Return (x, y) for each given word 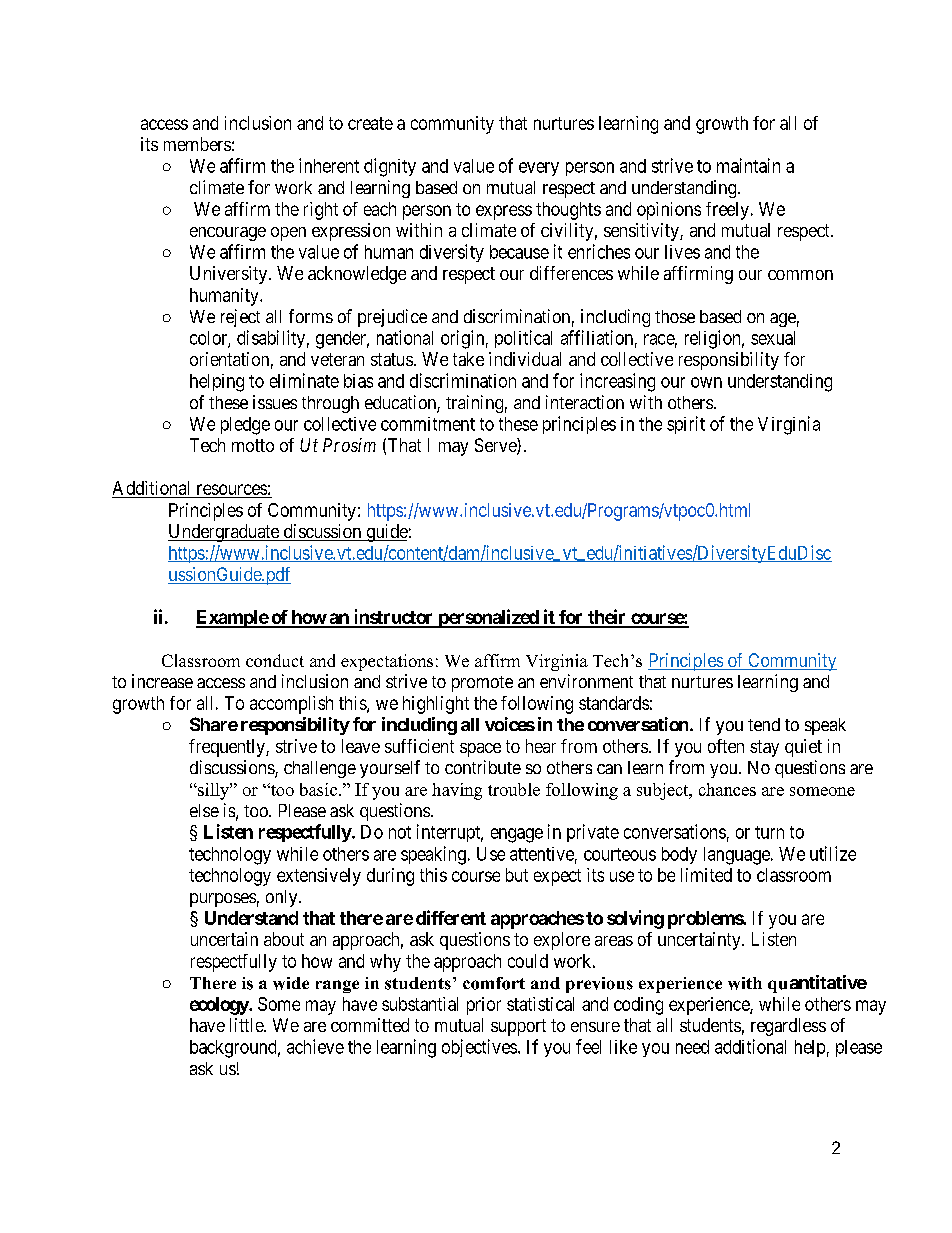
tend (764, 724)
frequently (228, 748)
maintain (748, 165)
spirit (686, 425)
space (480, 750)
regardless (788, 1027)
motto (253, 445)
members (197, 144)
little (247, 1025)
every (539, 169)
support (518, 1027)
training (474, 404)
